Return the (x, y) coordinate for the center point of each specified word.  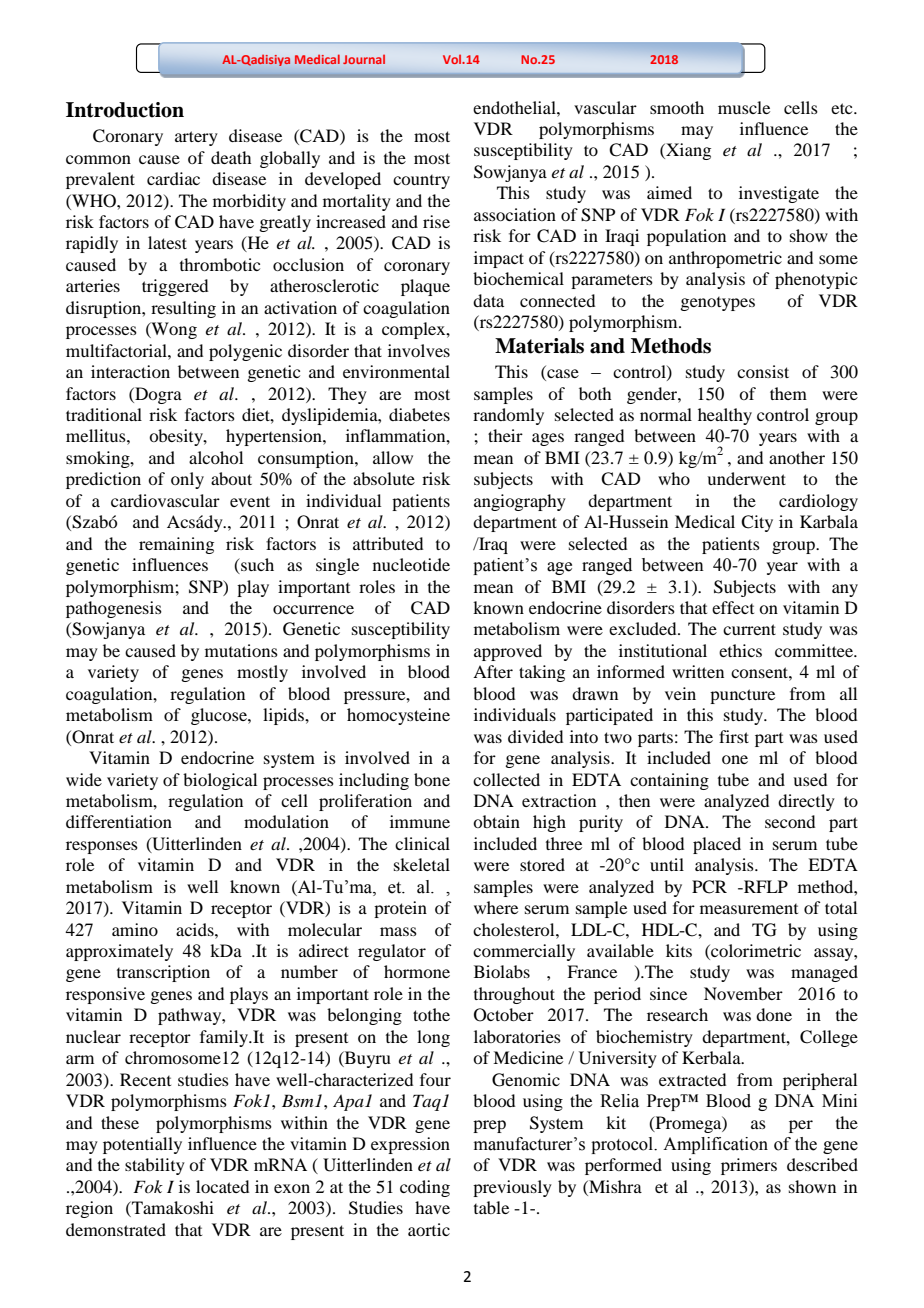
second (790, 821)
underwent (746, 478)
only (187, 480)
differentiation (119, 821)
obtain (496, 821)
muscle (744, 107)
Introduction (125, 110)
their (505, 435)
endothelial (515, 107)
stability (155, 1166)
